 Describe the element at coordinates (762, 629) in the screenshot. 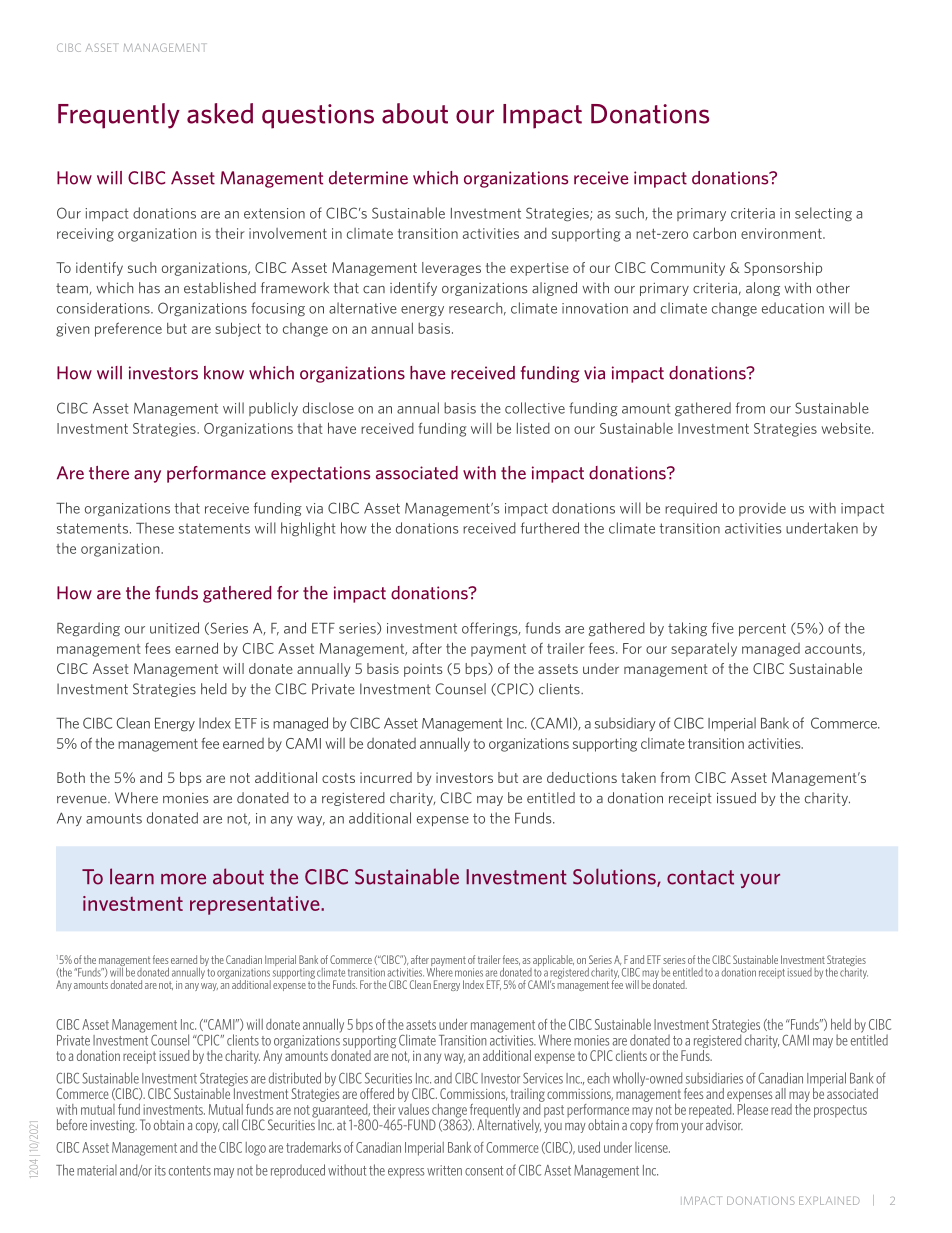

I see `percent` at that location.
